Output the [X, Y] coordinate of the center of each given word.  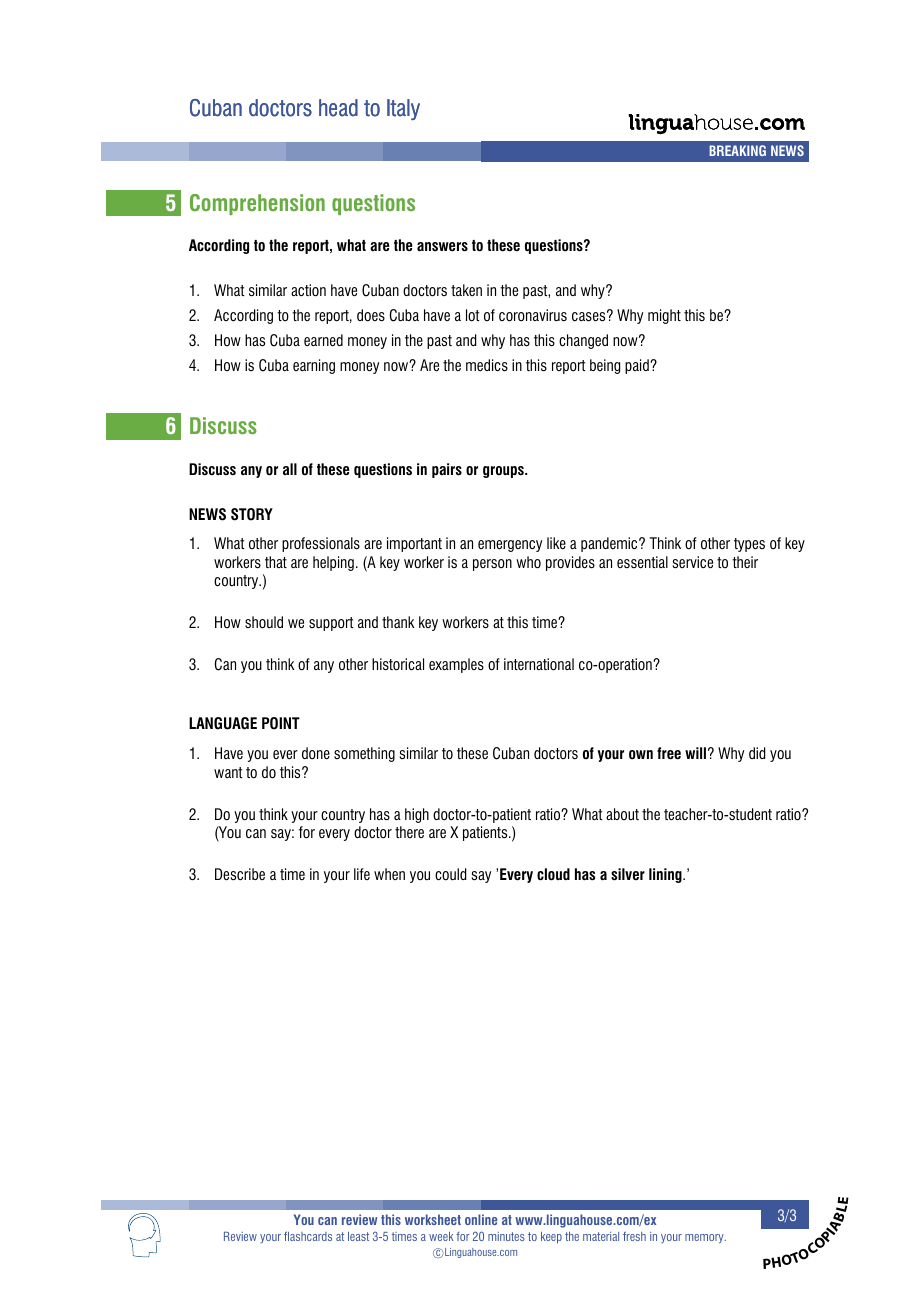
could [451, 874]
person [492, 565]
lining [666, 875]
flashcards [308, 1236]
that [276, 562]
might [664, 316]
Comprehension [257, 204]
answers [442, 247]
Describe [240, 874]
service [693, 562]
